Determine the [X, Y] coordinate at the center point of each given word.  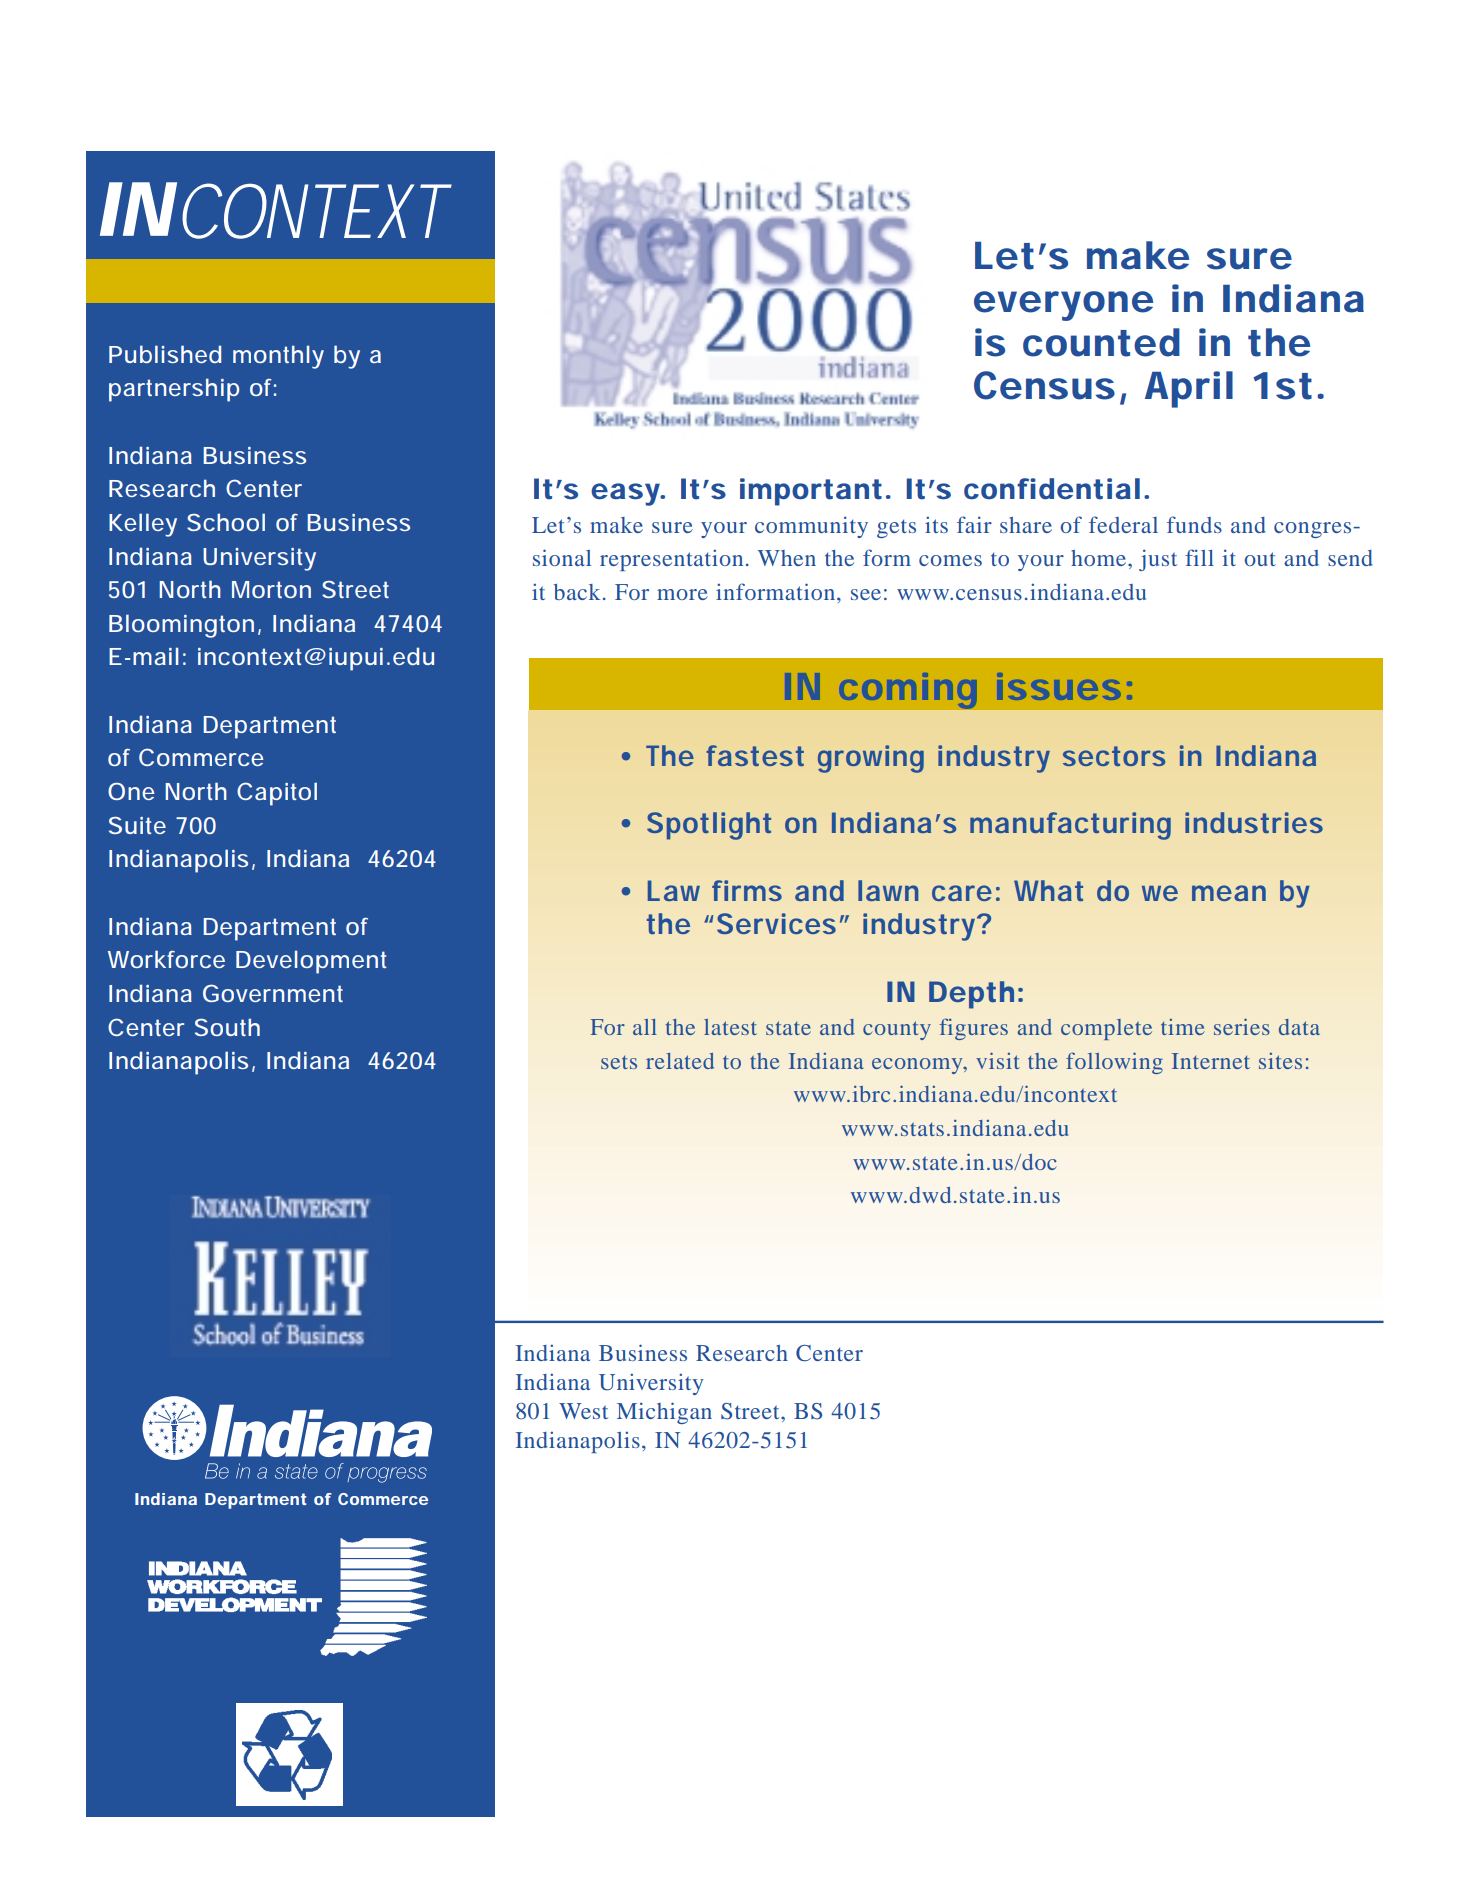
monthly [278, 357]
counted [1101, 342]
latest [730, 1027]
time [1183, 1027]
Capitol [277, 794]
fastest [755, 755]
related [680, 1061]
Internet [1211, 1061]
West [583, 1411]
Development [311, 962]
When [787, 558]
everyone [1063, 306]
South [227, 1027]
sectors [1114, 756]
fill [1199, 557]
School [226, 522]
